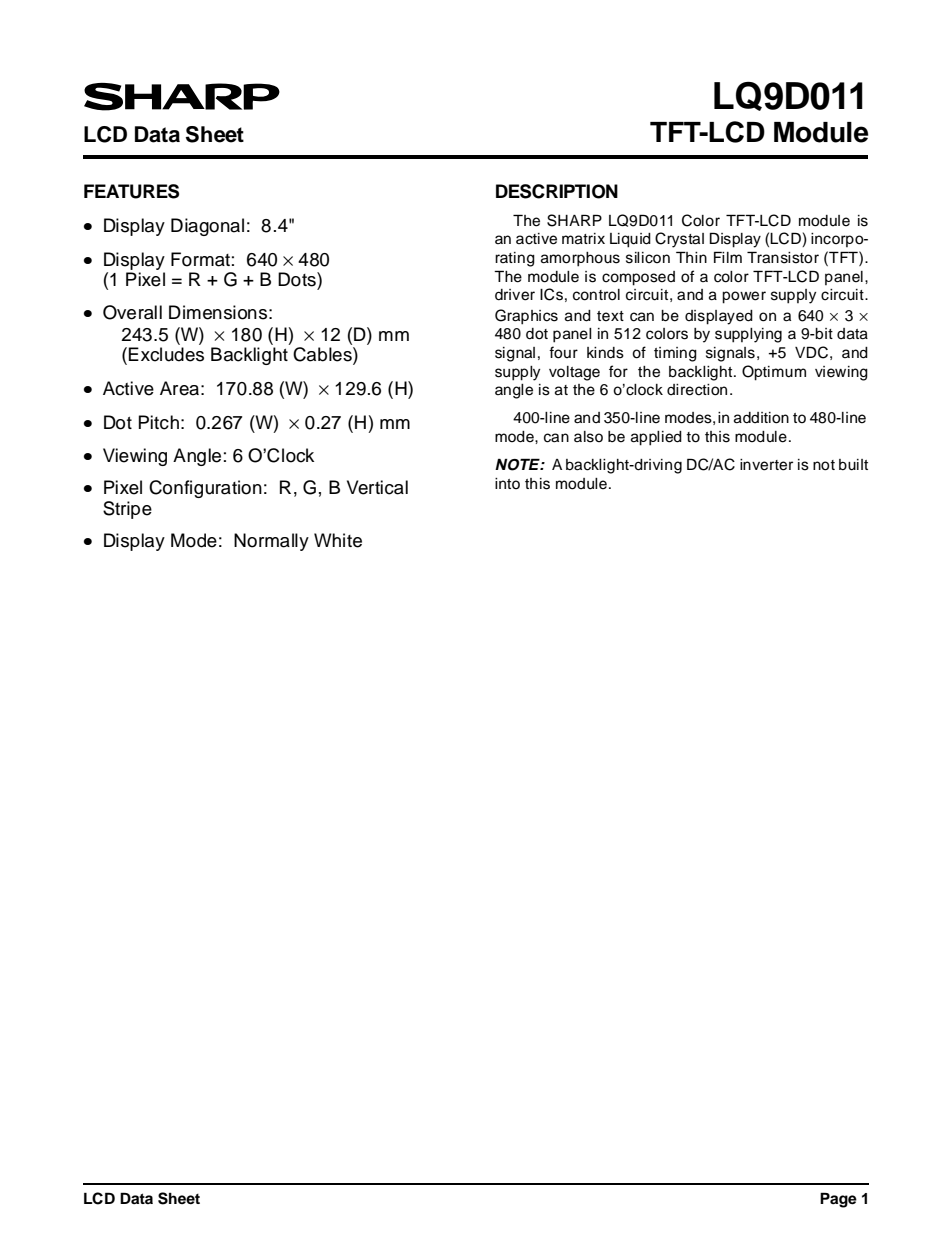 This page has width=952, height=1233. I want to click on Page, so click(838, 1200).
